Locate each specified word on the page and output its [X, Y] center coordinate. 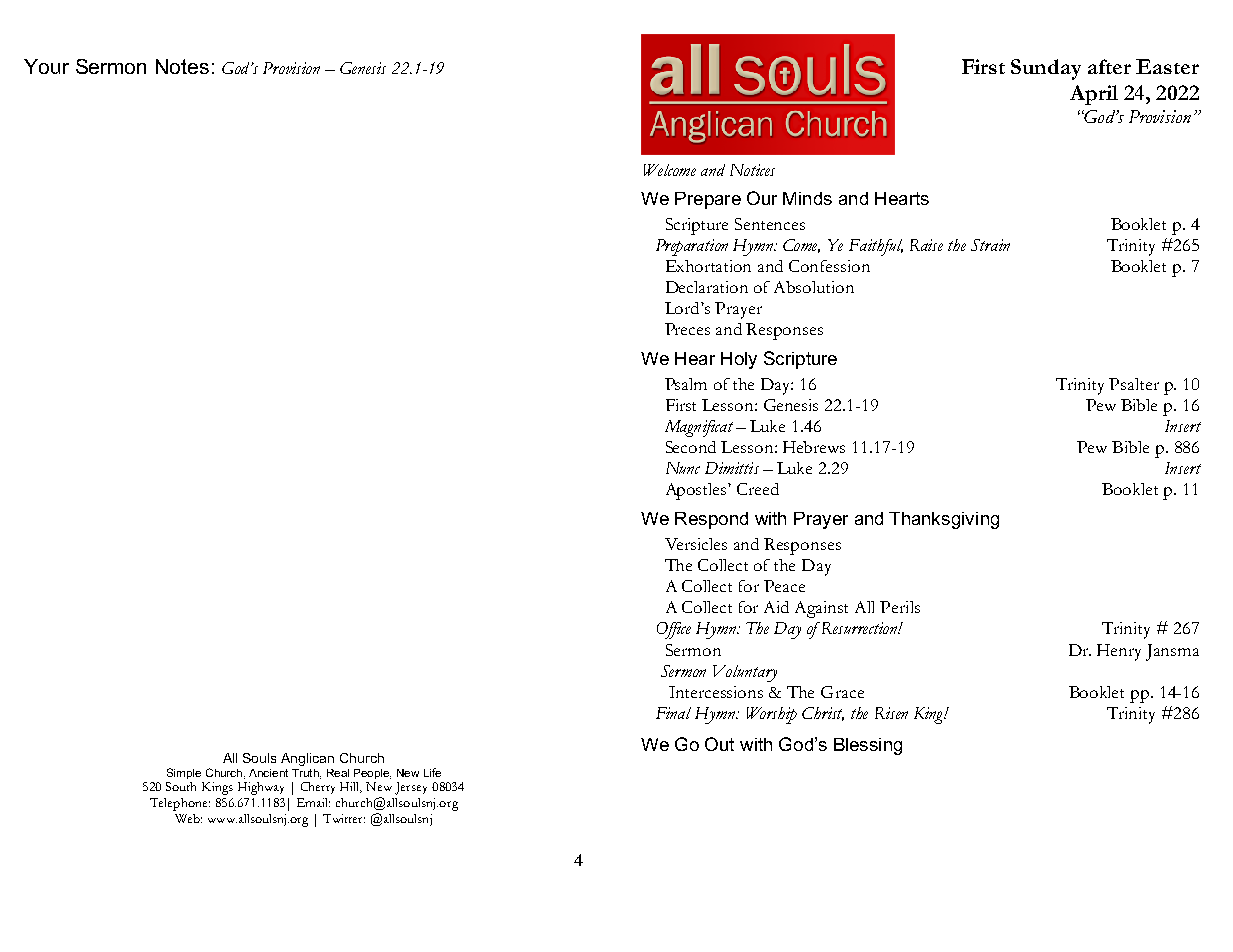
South [181, 786]
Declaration [707, 287]
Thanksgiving [944, 520]
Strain [990, 245]
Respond [711, 520]
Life [432, 772]
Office [674, 630]
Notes [182, 66]
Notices [752, 170]
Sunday [1046, 69]
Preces [687, 329]
